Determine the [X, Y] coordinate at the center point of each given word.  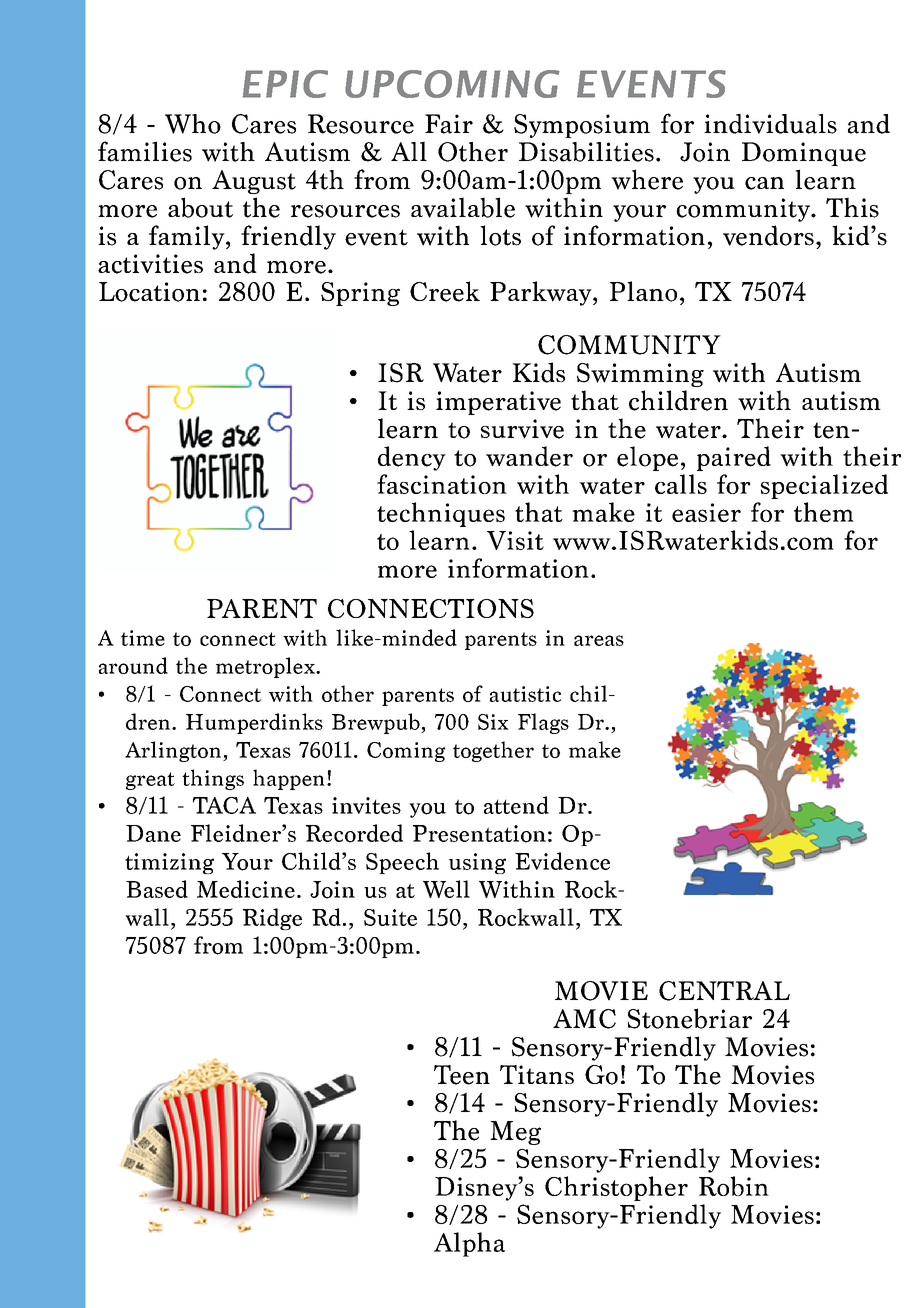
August [254, 182]
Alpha [469, 1244]
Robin [734, 1186]
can [764, 183]
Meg [515, 1133]
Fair [449, 124]
